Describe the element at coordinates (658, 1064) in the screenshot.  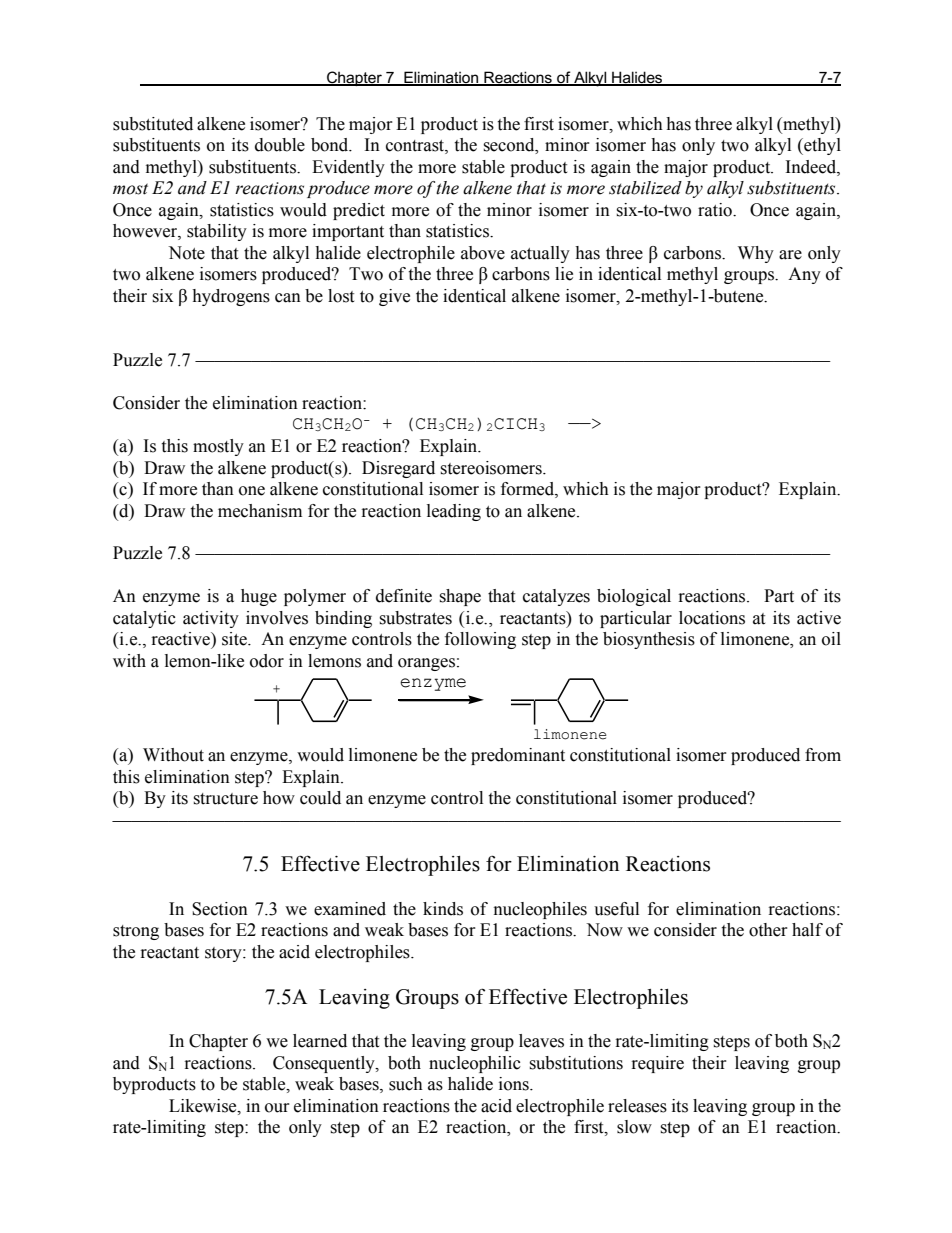
I see `require` at that location.
